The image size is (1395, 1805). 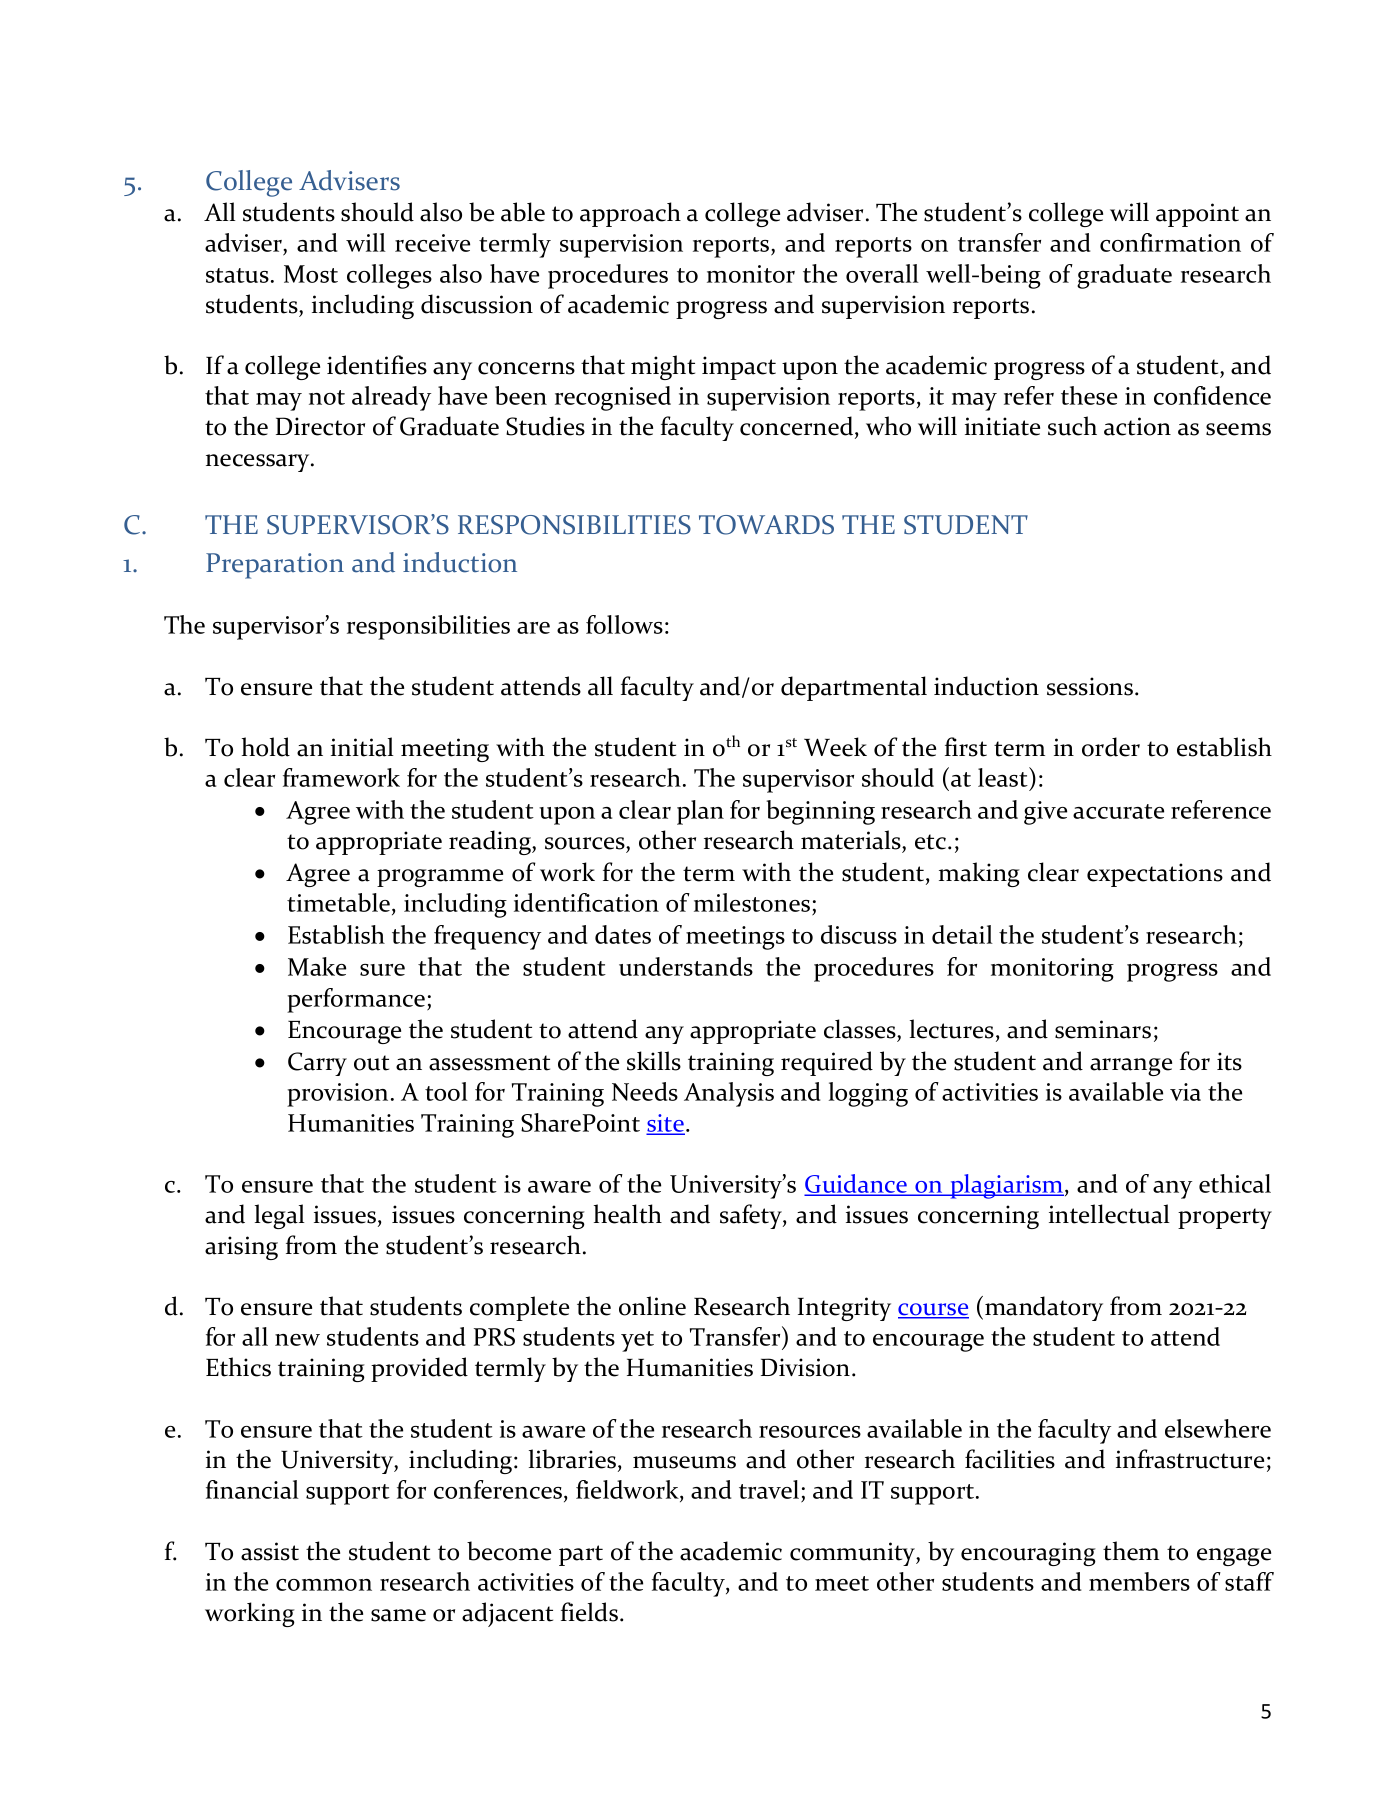 What do you see at coordinates (1155, 875) in the screenshot?
I see `expectations` at bounding box center [1155, 875].
